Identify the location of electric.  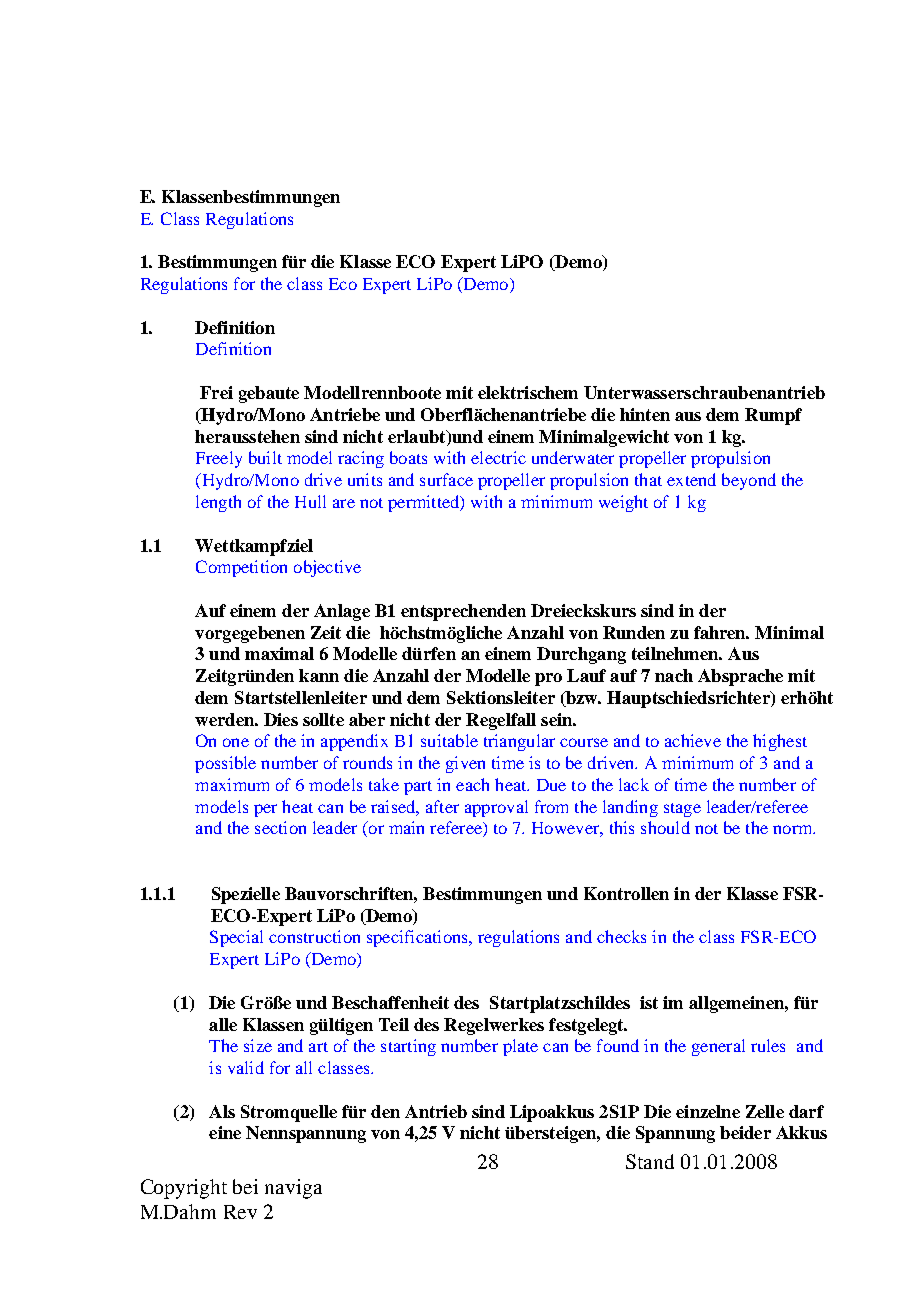
(498, 457).
